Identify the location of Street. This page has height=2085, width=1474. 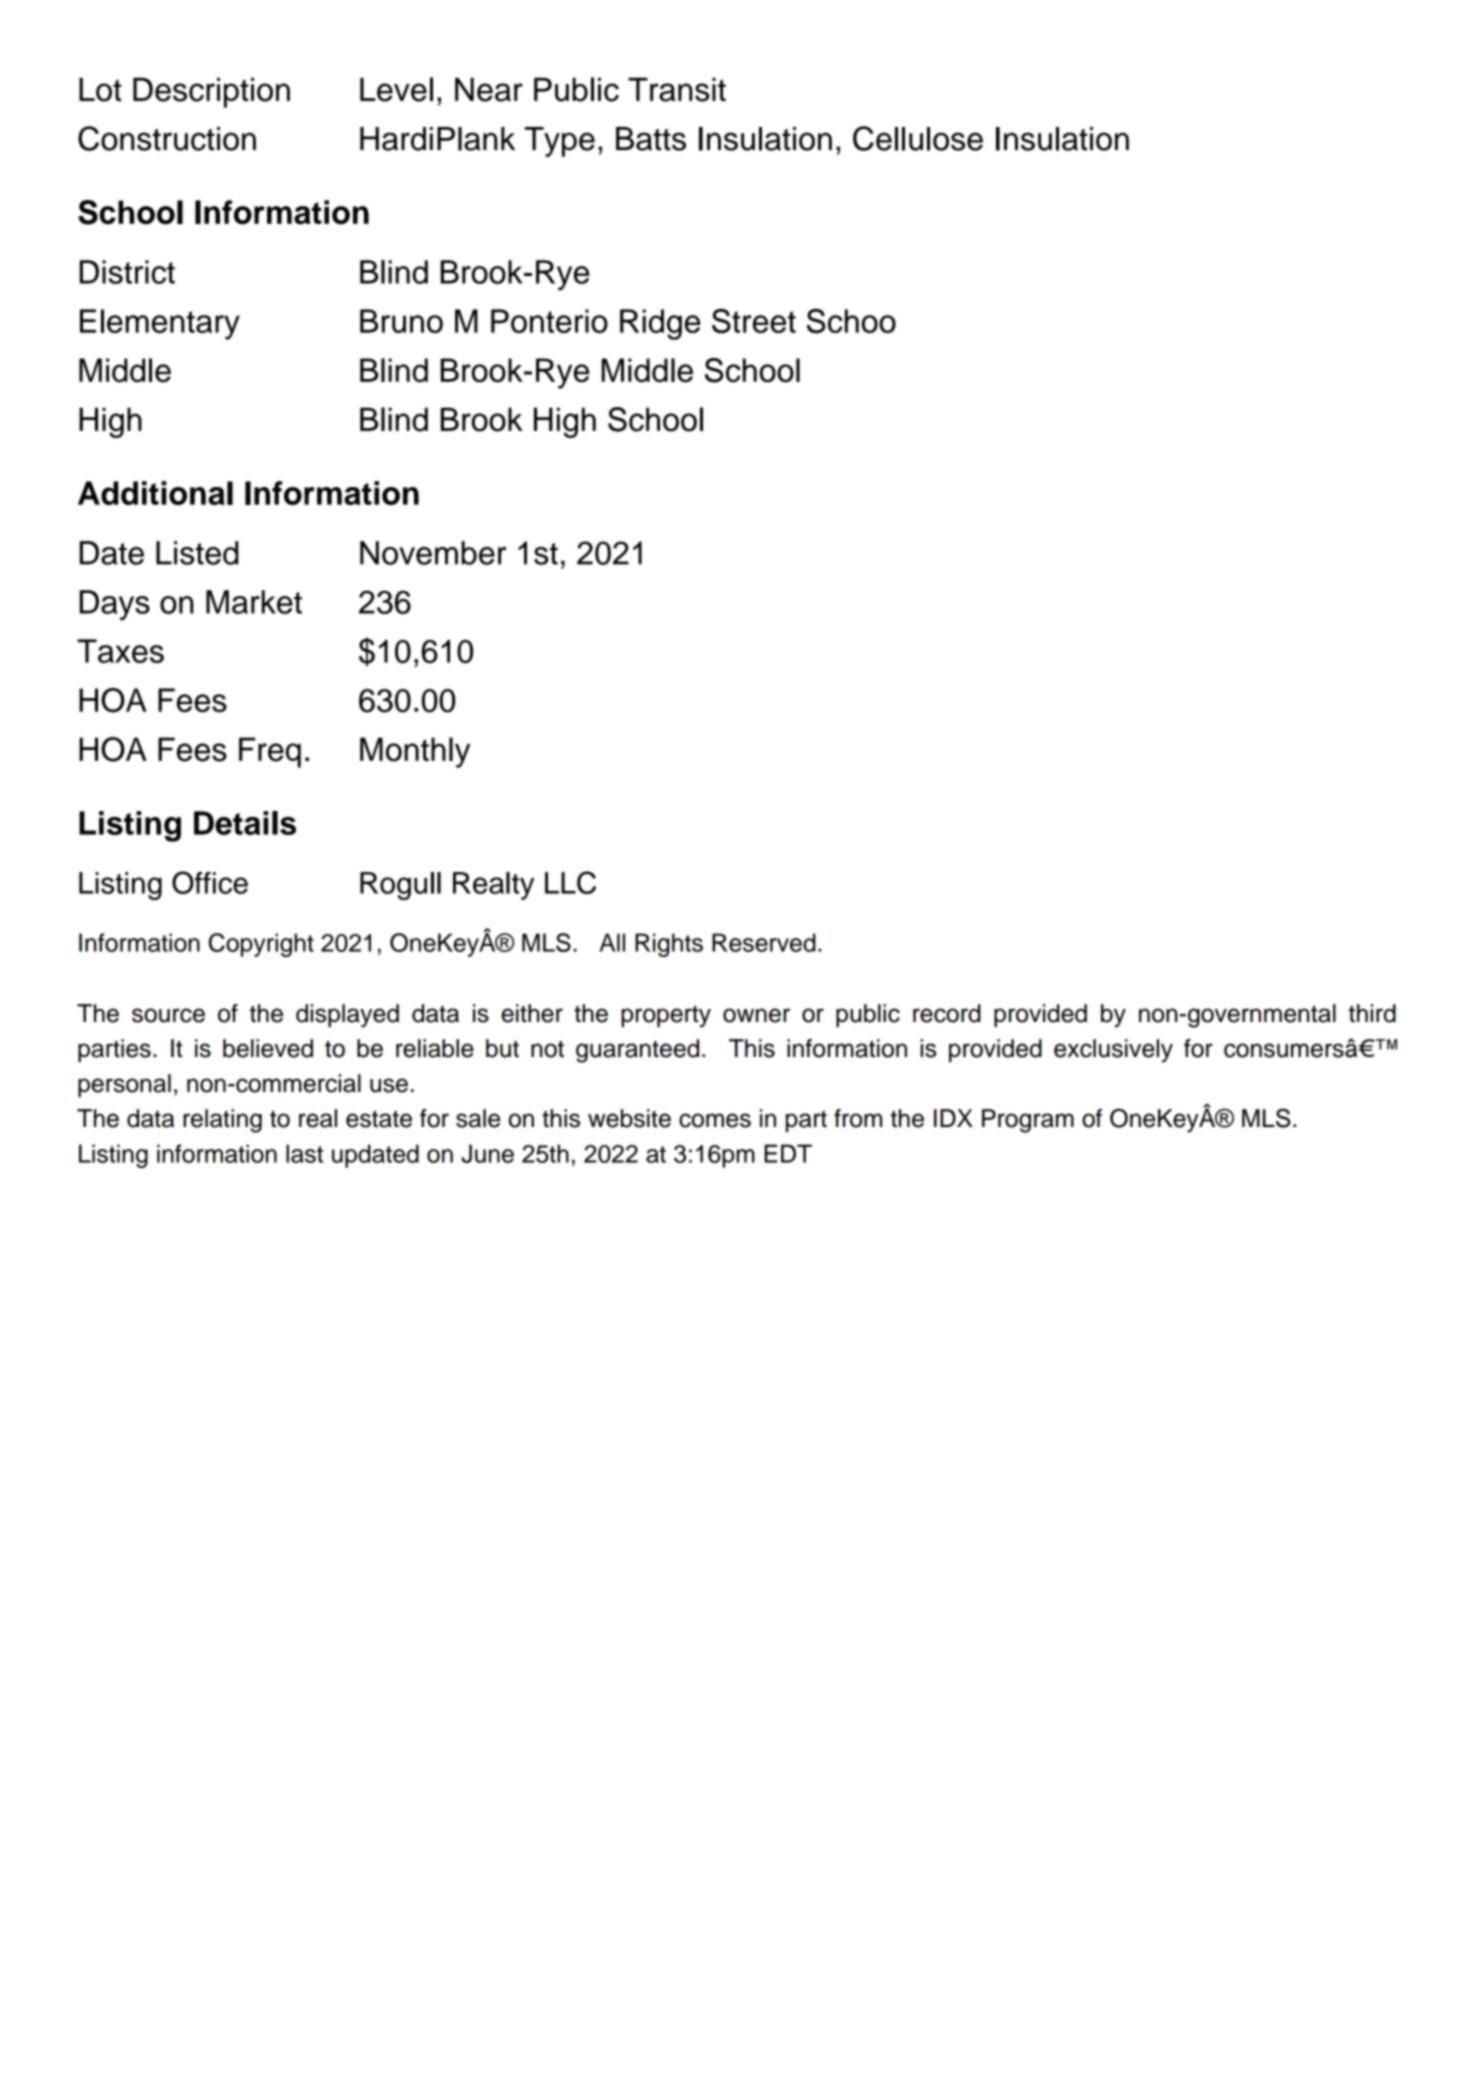
(754, 321).
